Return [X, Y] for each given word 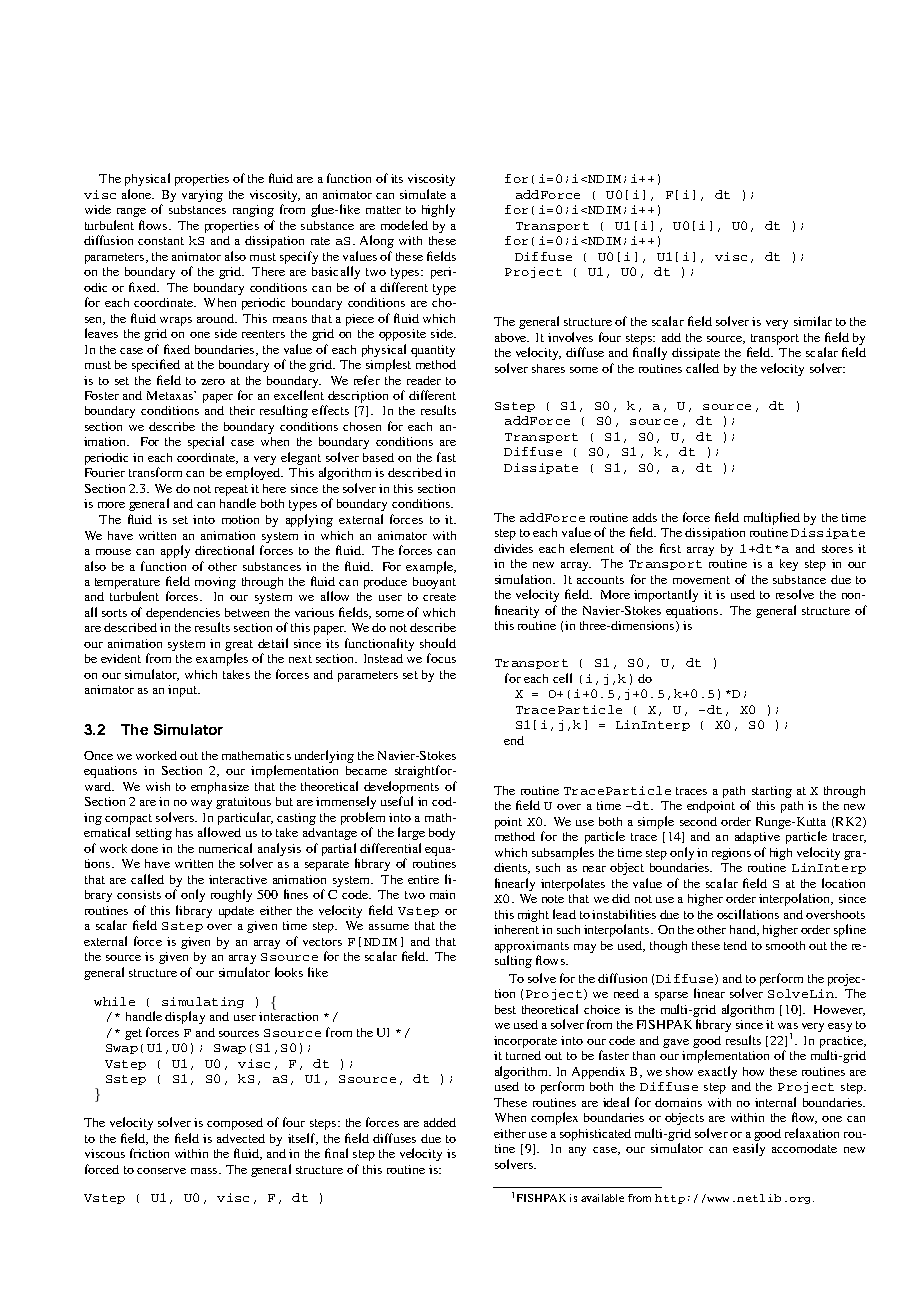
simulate [423, 194]
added [440, 1122]
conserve [161, 1171]
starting [772, 792]
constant [161, 241]
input [183, 691]
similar [813, 321]
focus [441, 658]
